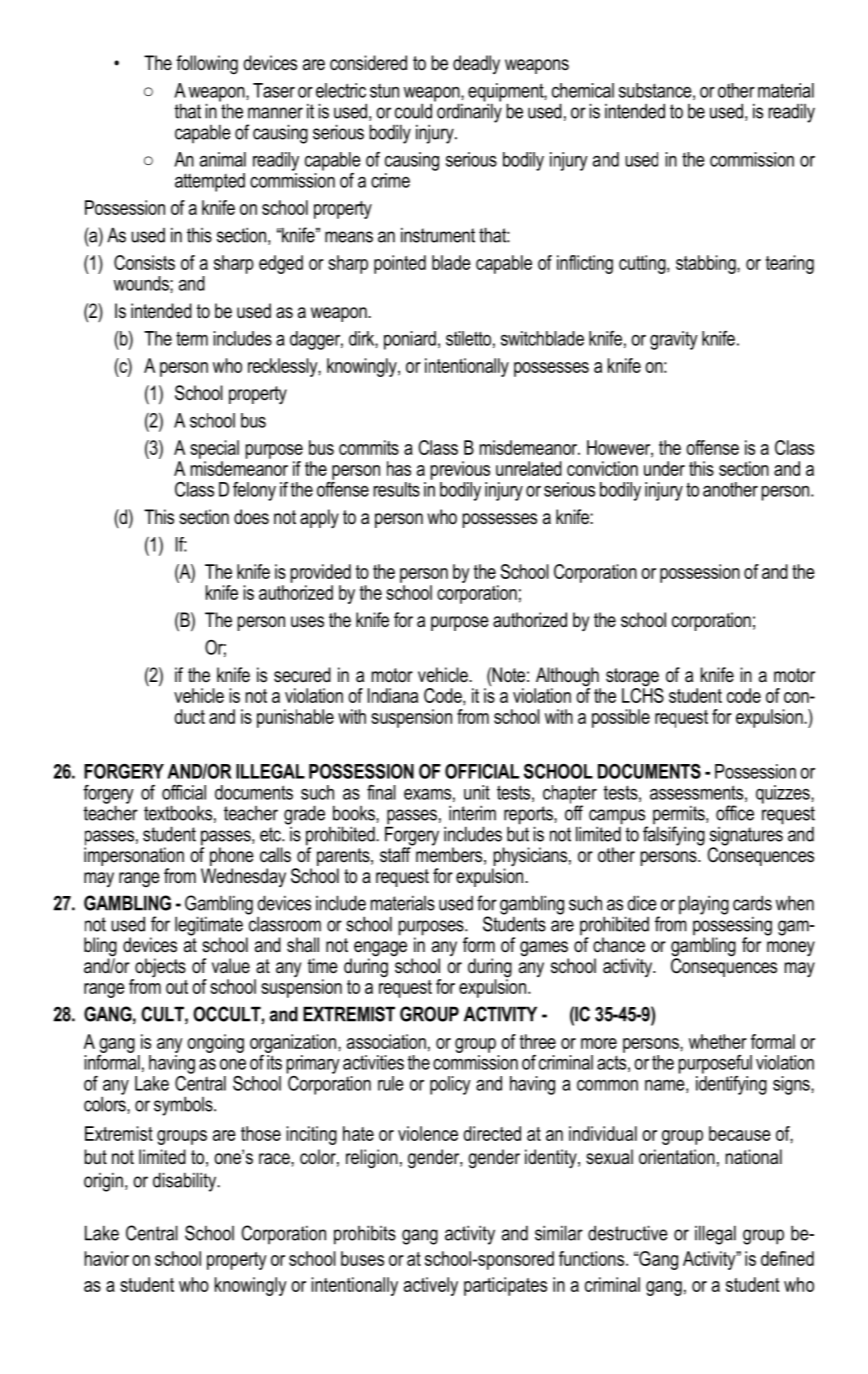 The image size is (868, 1374). I want to click on staff, so click(396, 854).
